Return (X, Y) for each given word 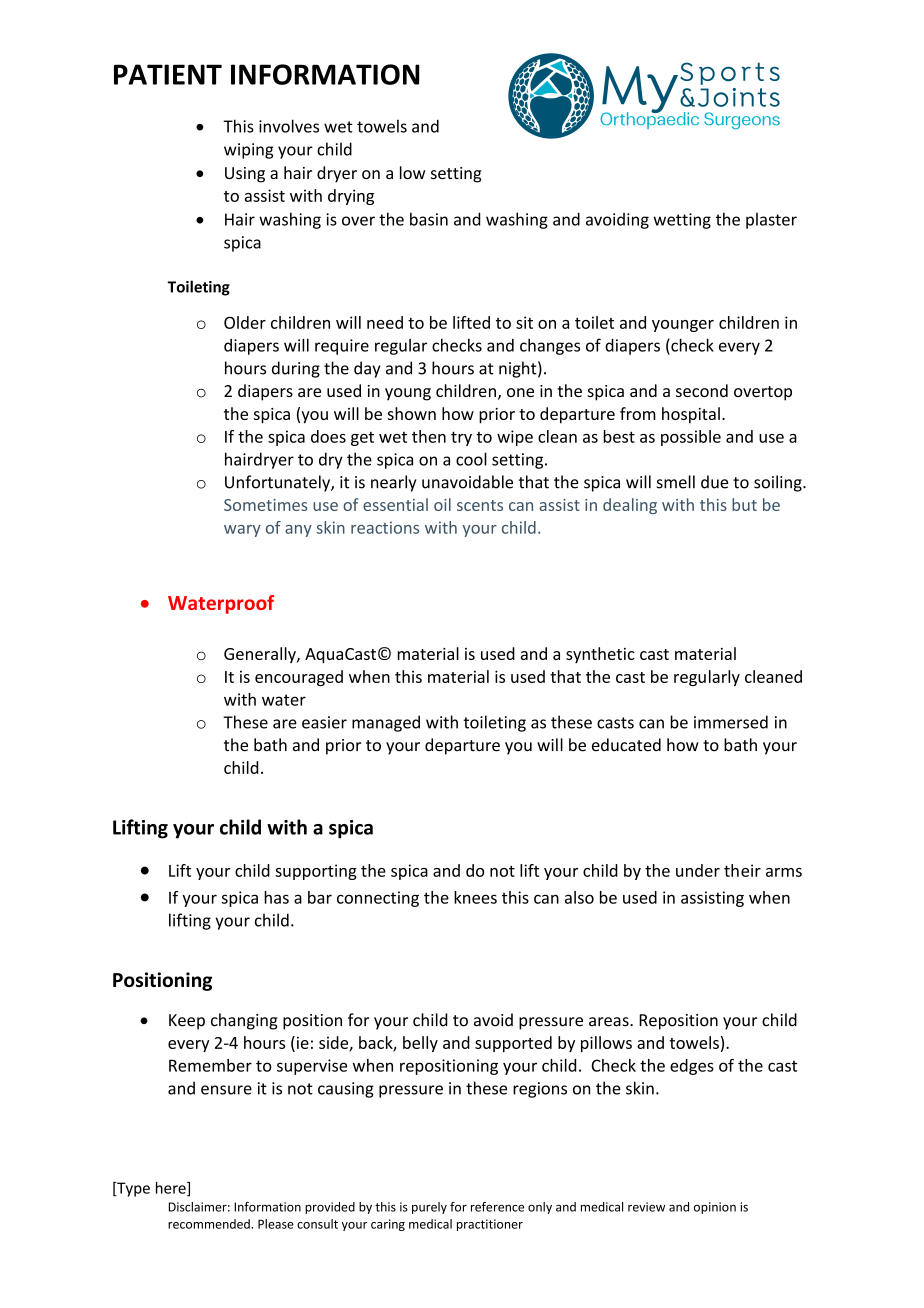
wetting (682, 221)
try (461, 438)
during (296, 369)
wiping (248, 151)
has (276, 897)
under (698, 870)
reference (497, 1207)
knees (475, 897)
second (702, 390)
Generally (261, 655)
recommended (210, 1224)
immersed (731, 722)
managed (386, 723)
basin (429, 219)
